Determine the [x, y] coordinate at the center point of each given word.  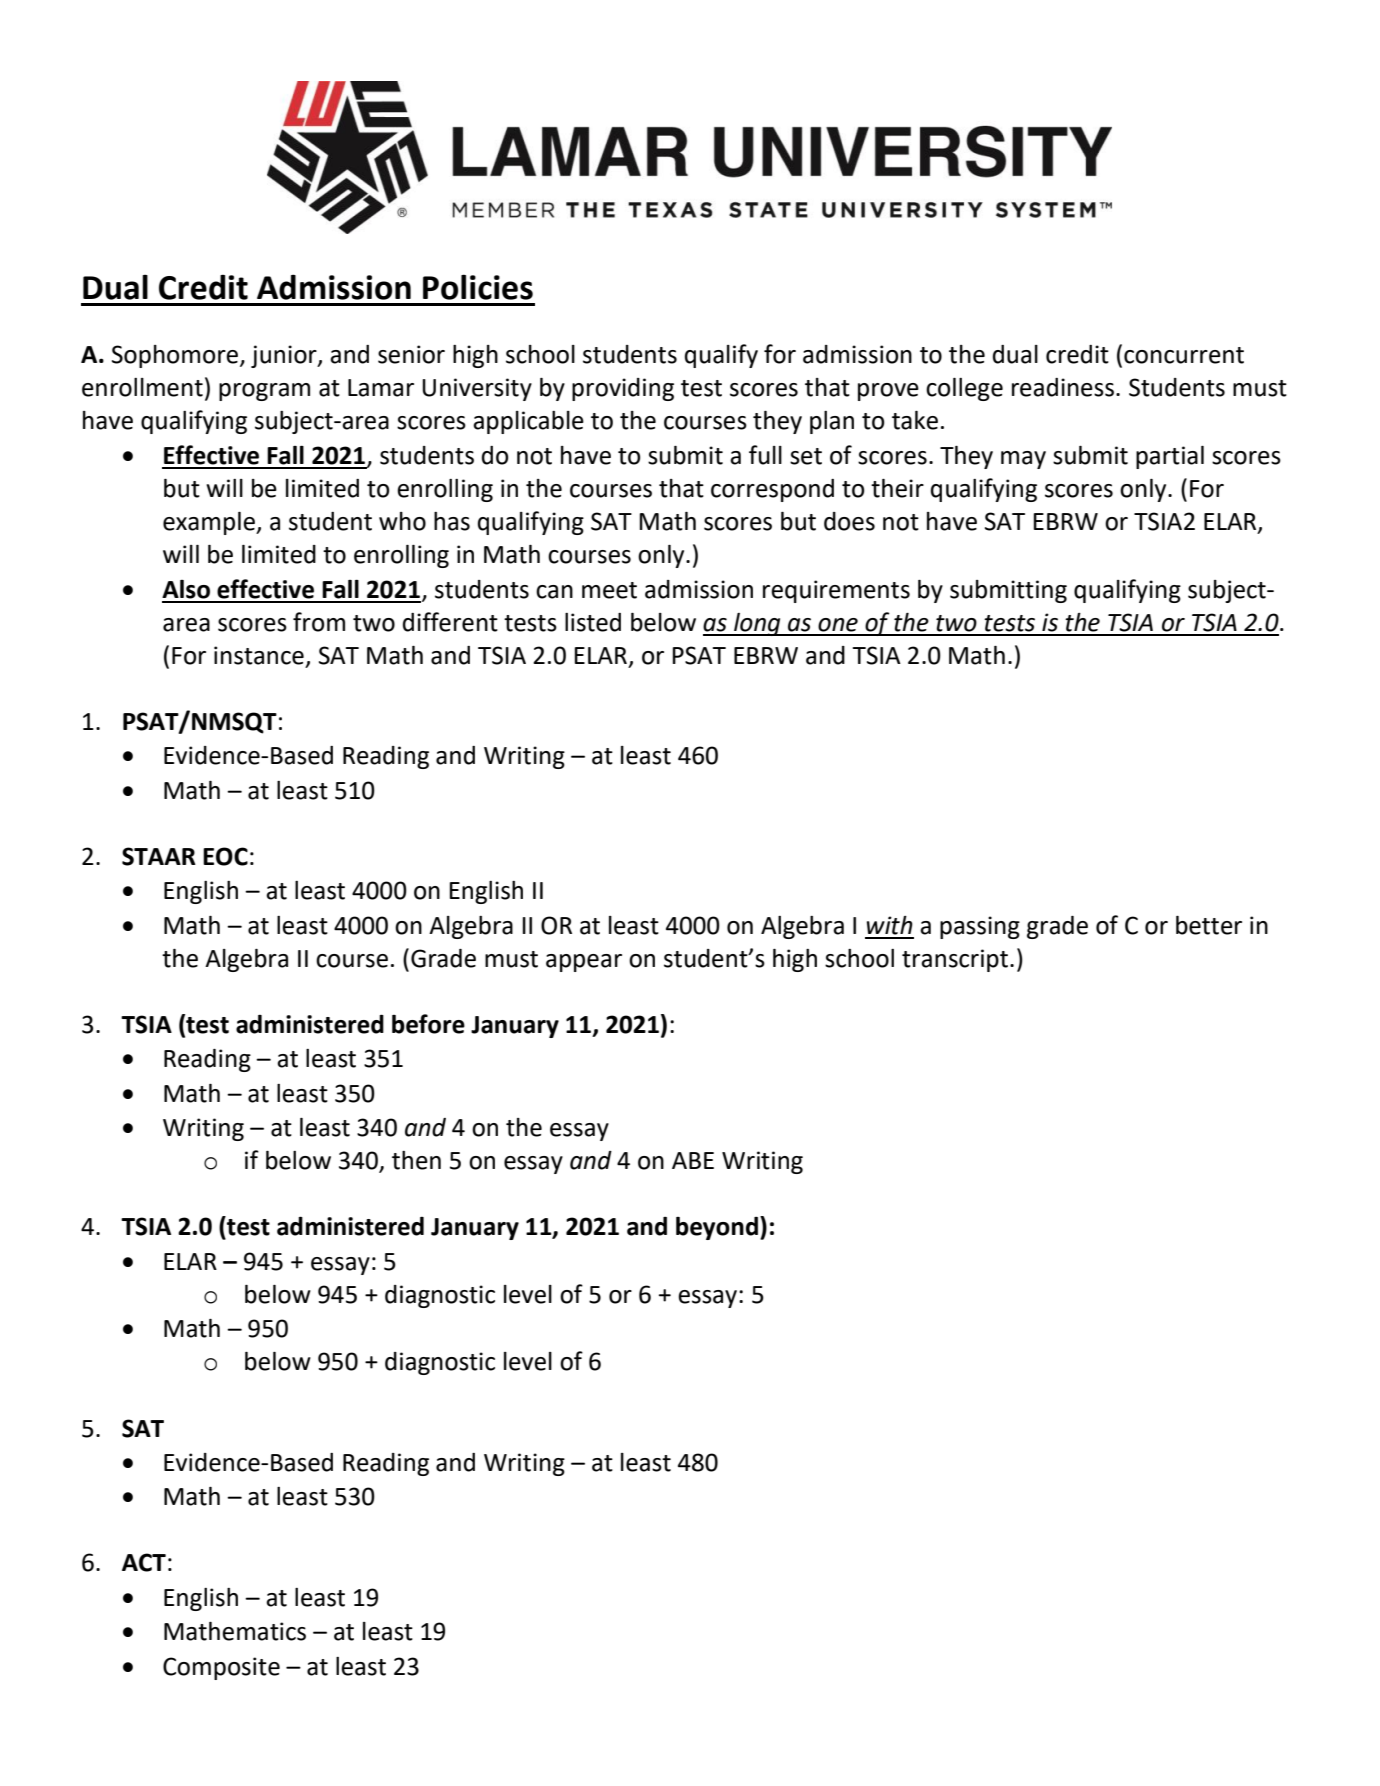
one [838, 625]
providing [623, 389]
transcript [955, 960]
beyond [717, 1228]
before [428, 1024]
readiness [1063, 387]
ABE [693, 1160]
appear [584, 963]
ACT [144, 1562]
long [757, 624]
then [416, 1160]
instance [259, 655]
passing [980, 927]
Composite [221, 1668]
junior [285, 356]
